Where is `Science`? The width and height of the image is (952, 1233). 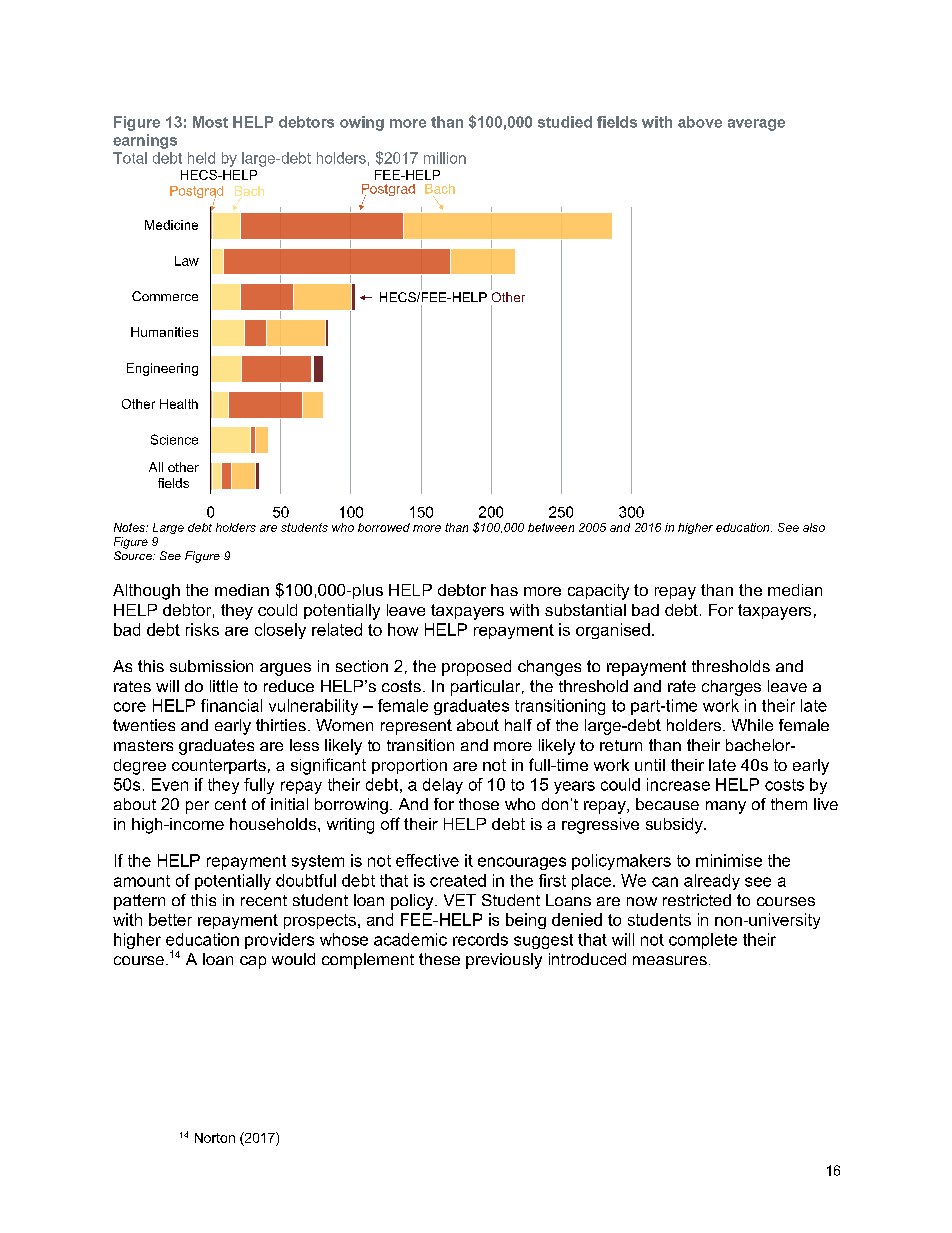
Science is located at coordinates (174, 439).
